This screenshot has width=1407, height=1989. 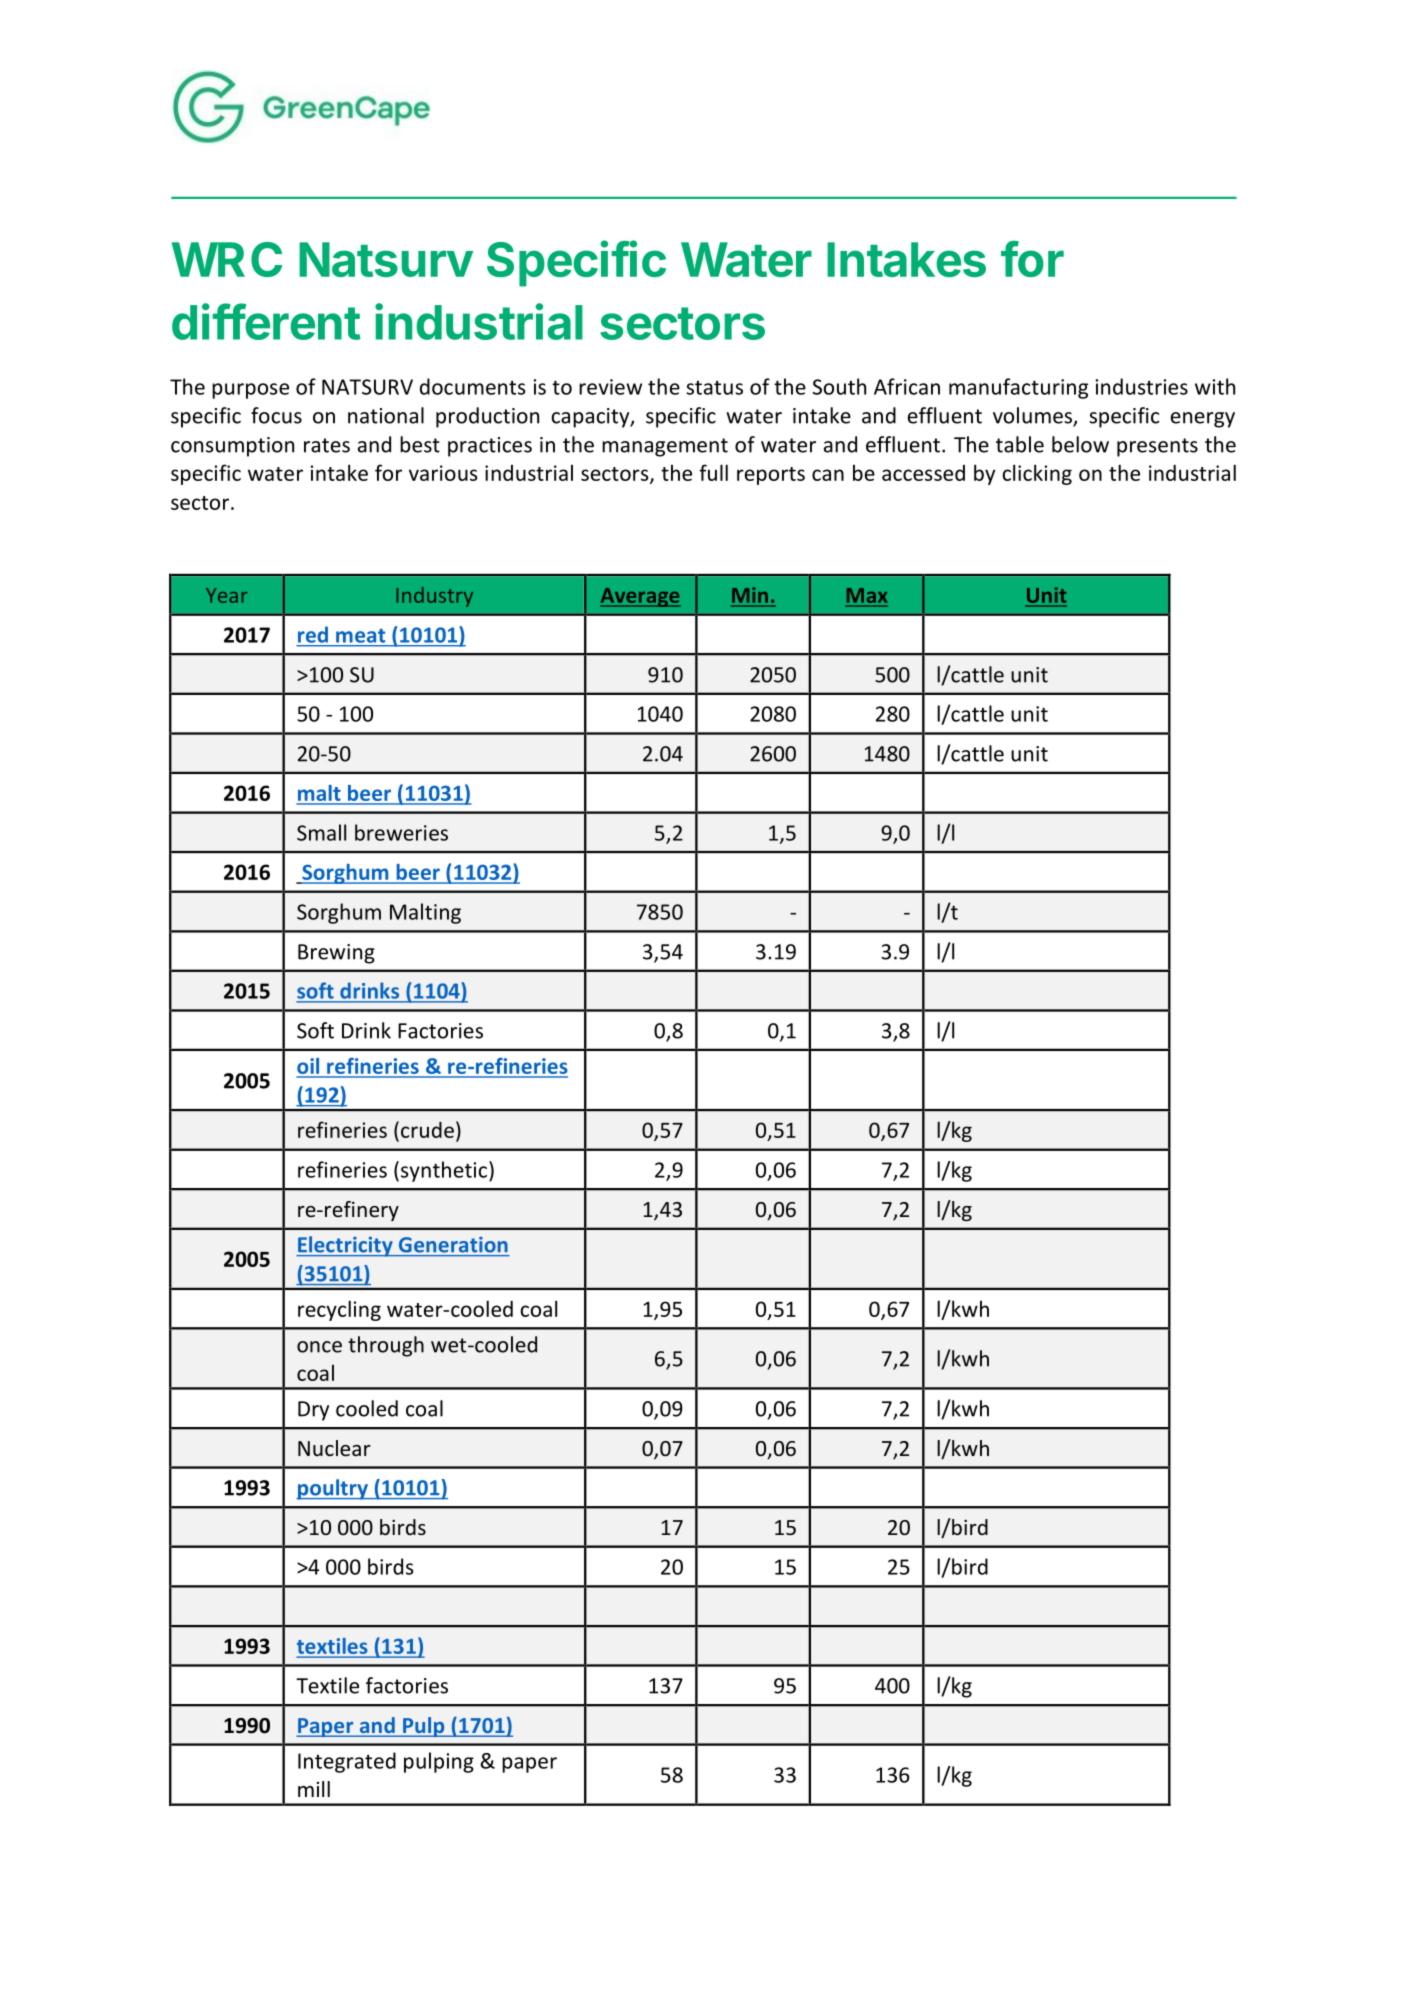 What do you see at coordinates (386, 1346) in the screenshot?
I see `through` at bounding box center [386, 1346].
